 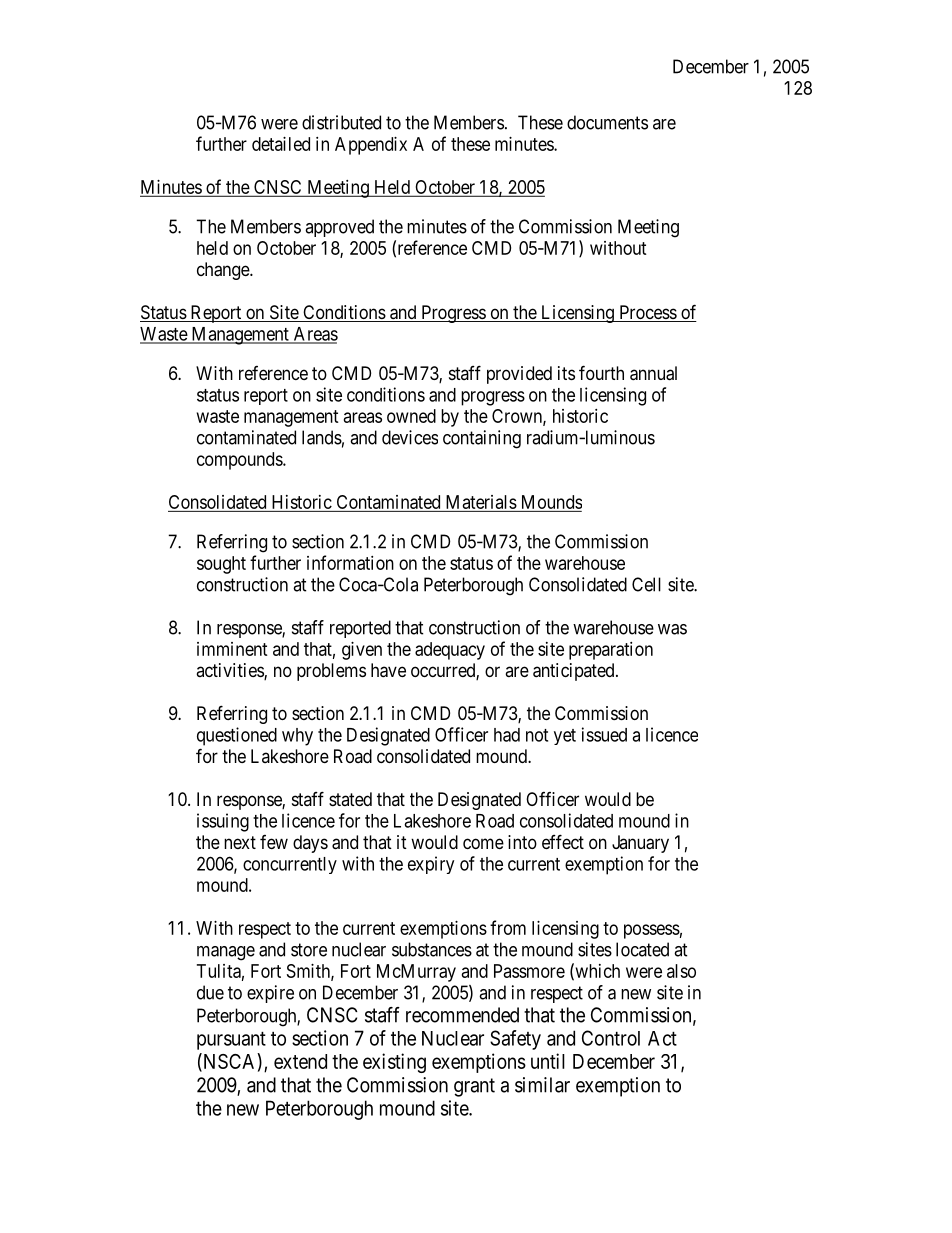 What do you see at coordinates (274, 842) in the screenshot?
I see `few` at bounding box center [274, 842].
